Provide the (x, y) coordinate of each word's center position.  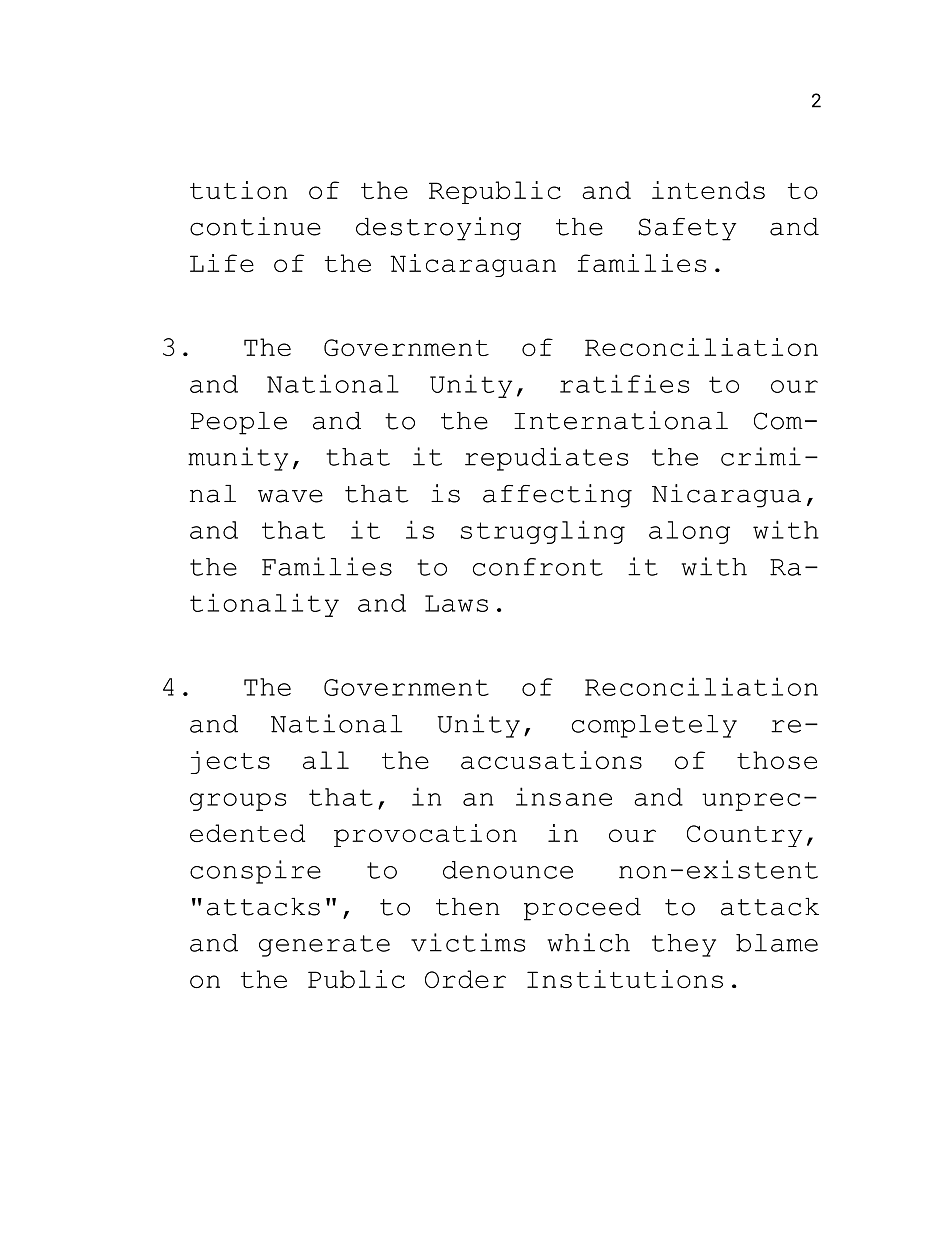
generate (324, 946)
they (684, 945)
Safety (687, 229)
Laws (456, 603)
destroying (438, 229)
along (689, 532)
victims (468, 942)
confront (538, 567)
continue (255, 226)
